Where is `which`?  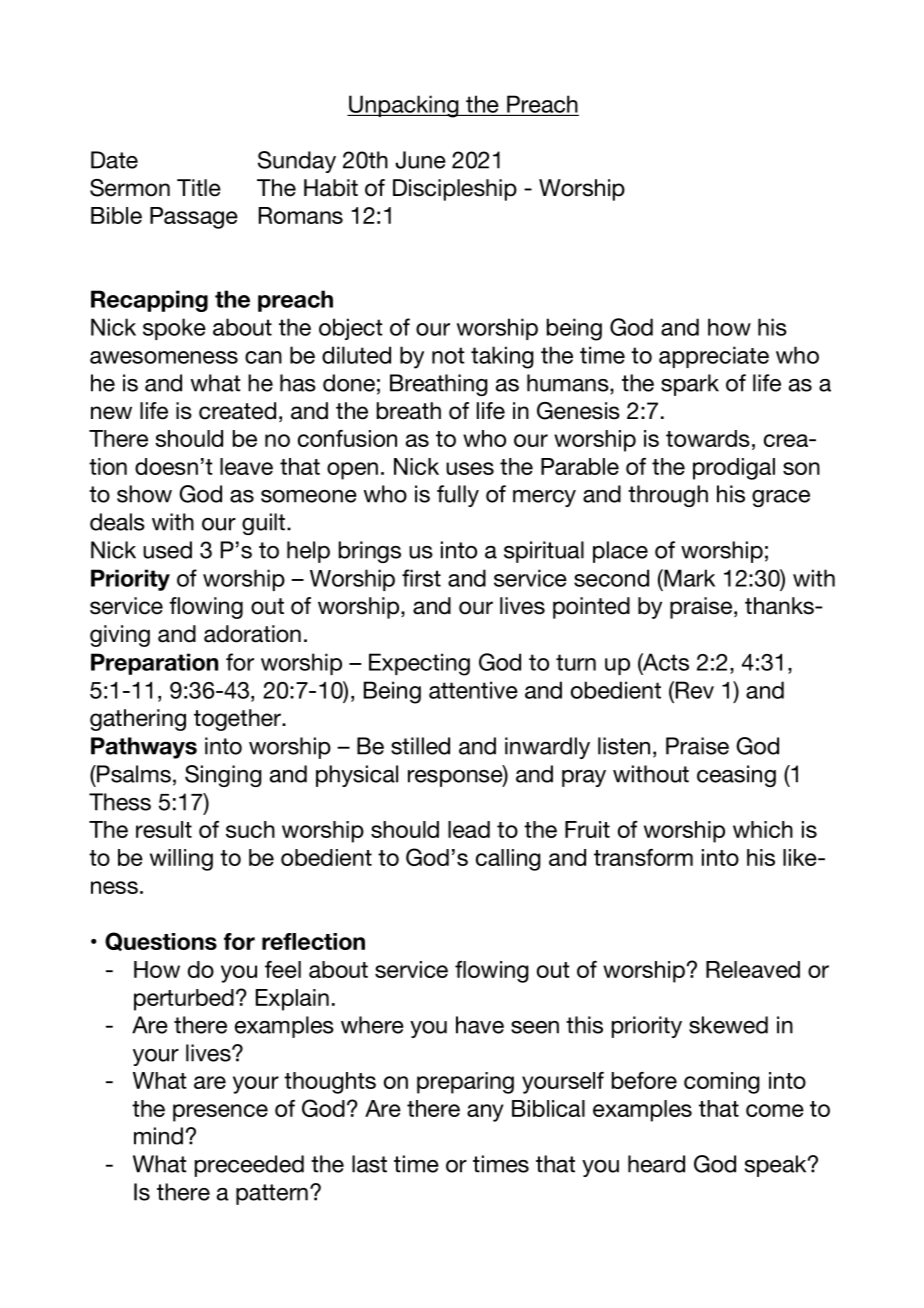 which is located at coordinates (763, 829).
